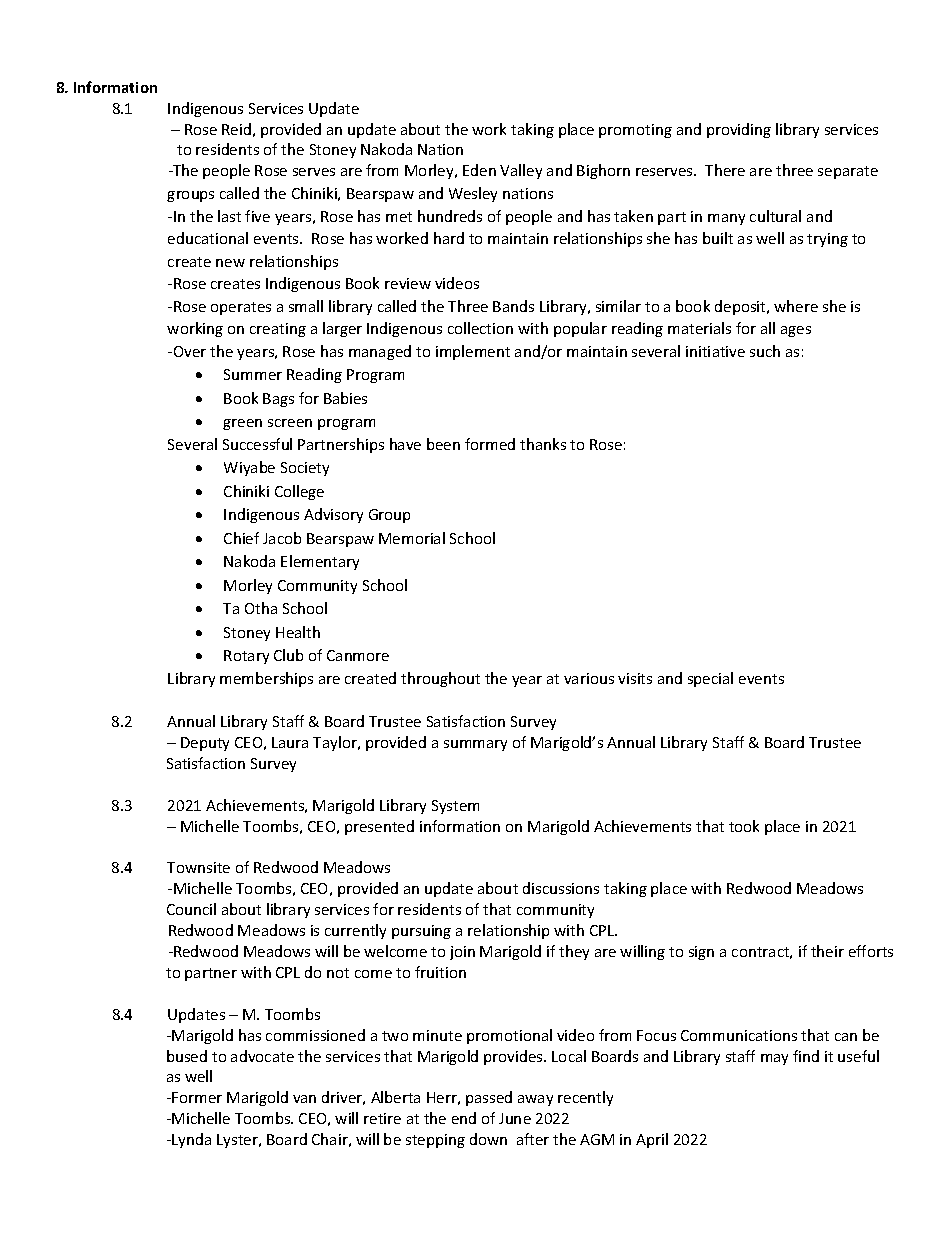 The image size is (952, 1233). What do you see at coordinates (535, 1100) in the image?
I see `away` at bounding box center [535, 1100].
